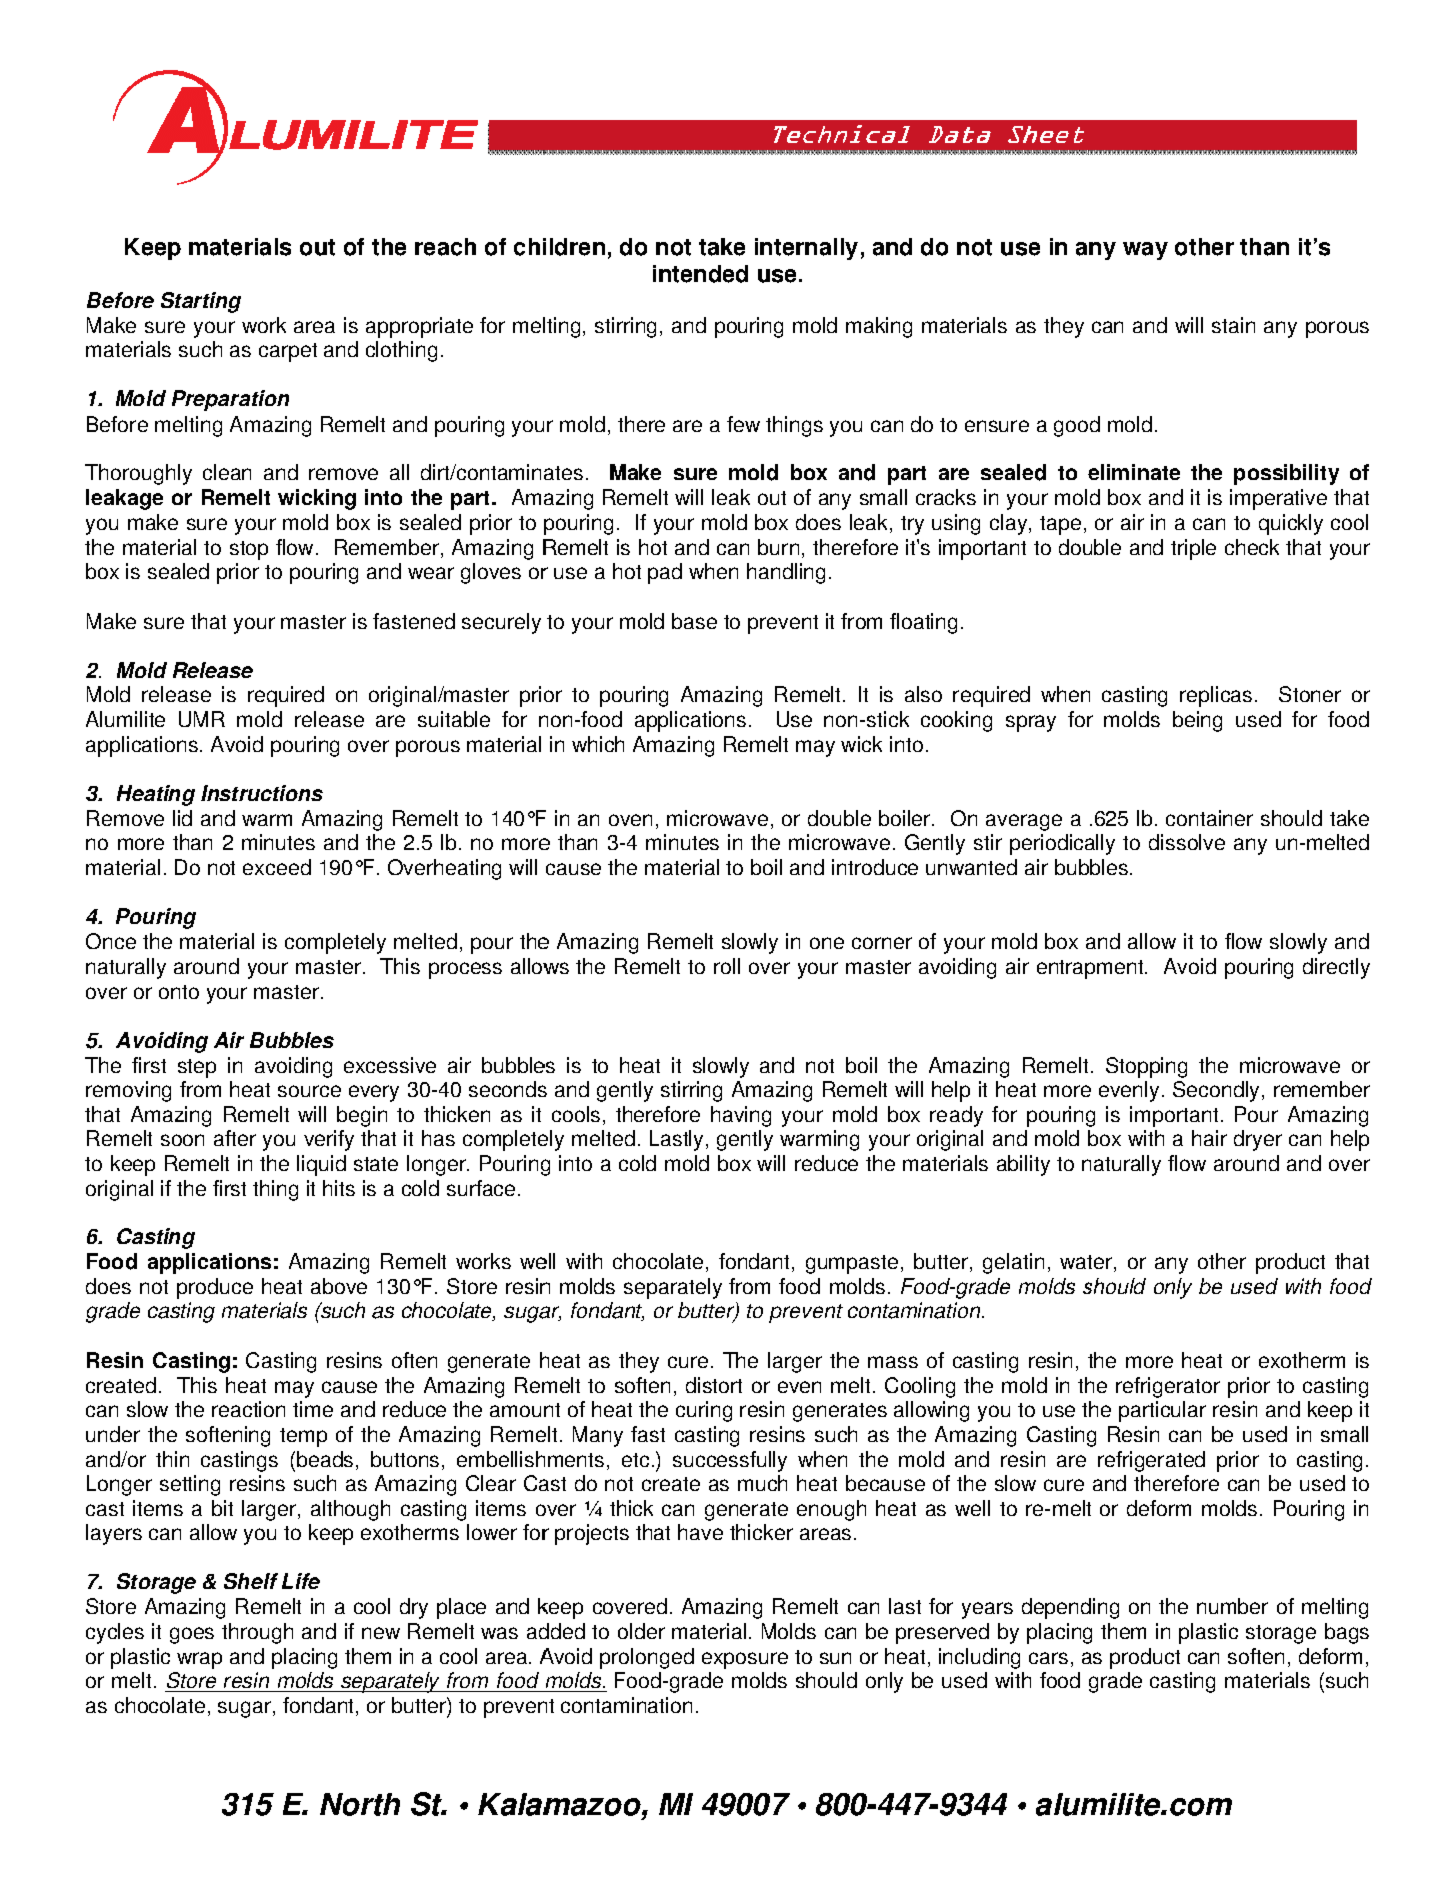 The image size is (1456, 1885). Describe the element at coordinates (1347, 1633) in the page. I see `bags` at that location.
